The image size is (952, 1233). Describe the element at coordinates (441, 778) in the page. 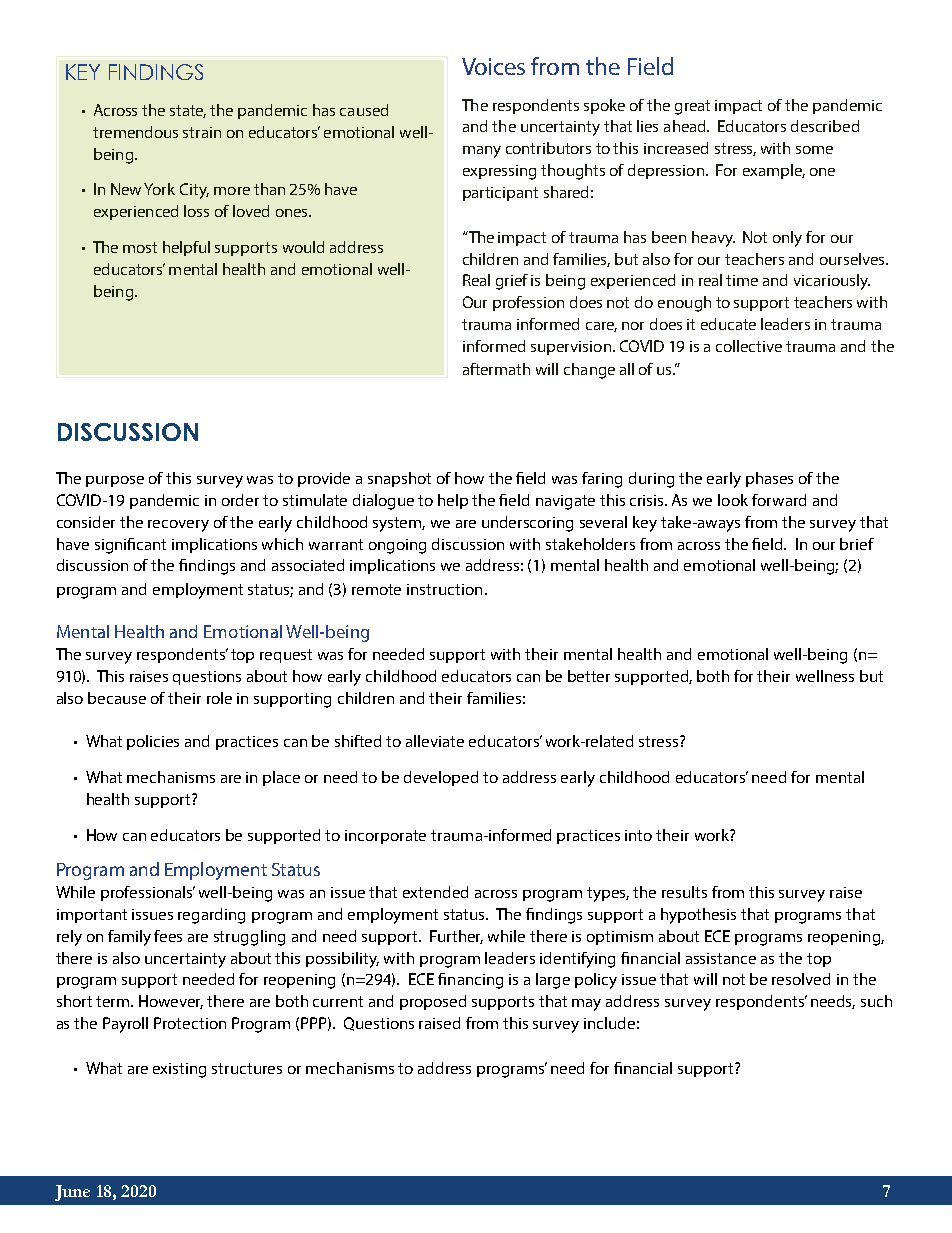

I see `developed` at that location.
